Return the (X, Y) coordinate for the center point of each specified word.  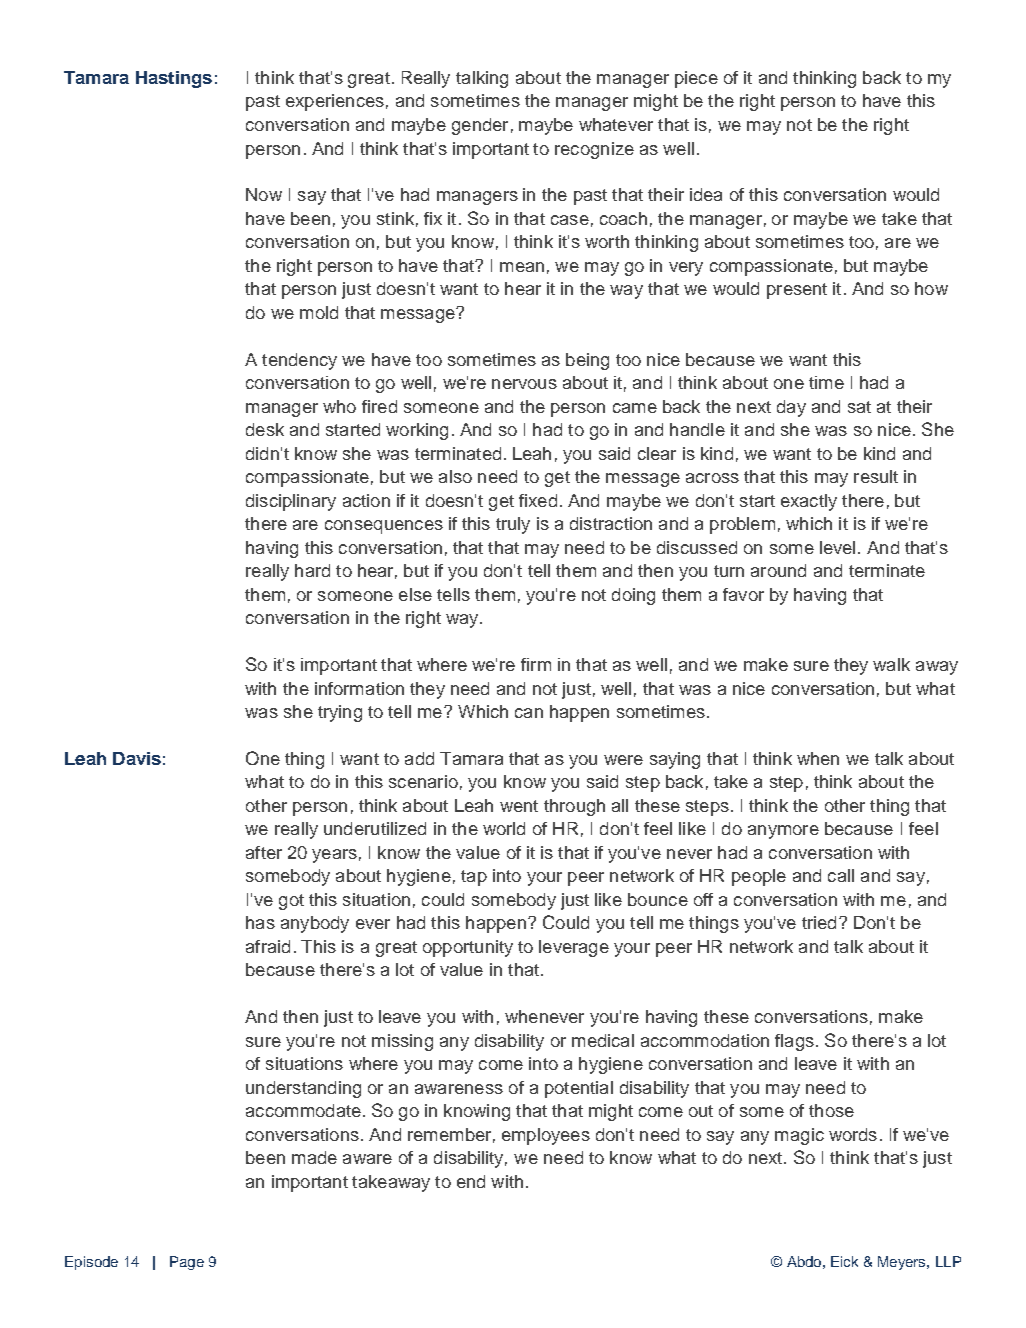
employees (546, 1136)
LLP (948, 1261)
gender (480, 126)
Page (187, 1263)
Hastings (174, 79)
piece (696, 79)
